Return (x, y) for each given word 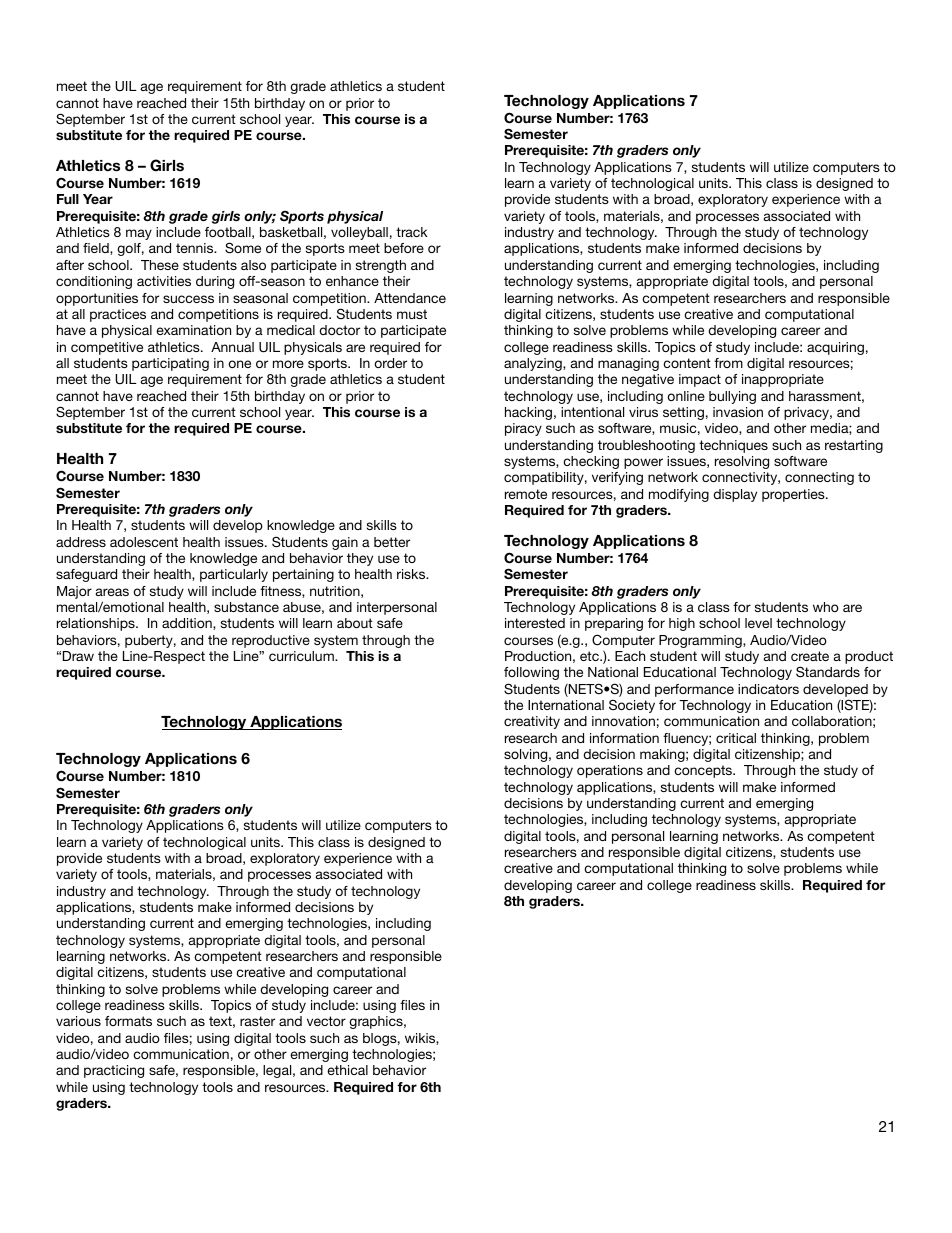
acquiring (835, 348)
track (412, 232)
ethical (347, 1070)
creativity (532, 722)
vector (326, 1021)
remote (526, 494)
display (735, 495)
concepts (704, 771)
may (139, 234)
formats (128, 1021)
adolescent (144, 542)
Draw (78, 656)
